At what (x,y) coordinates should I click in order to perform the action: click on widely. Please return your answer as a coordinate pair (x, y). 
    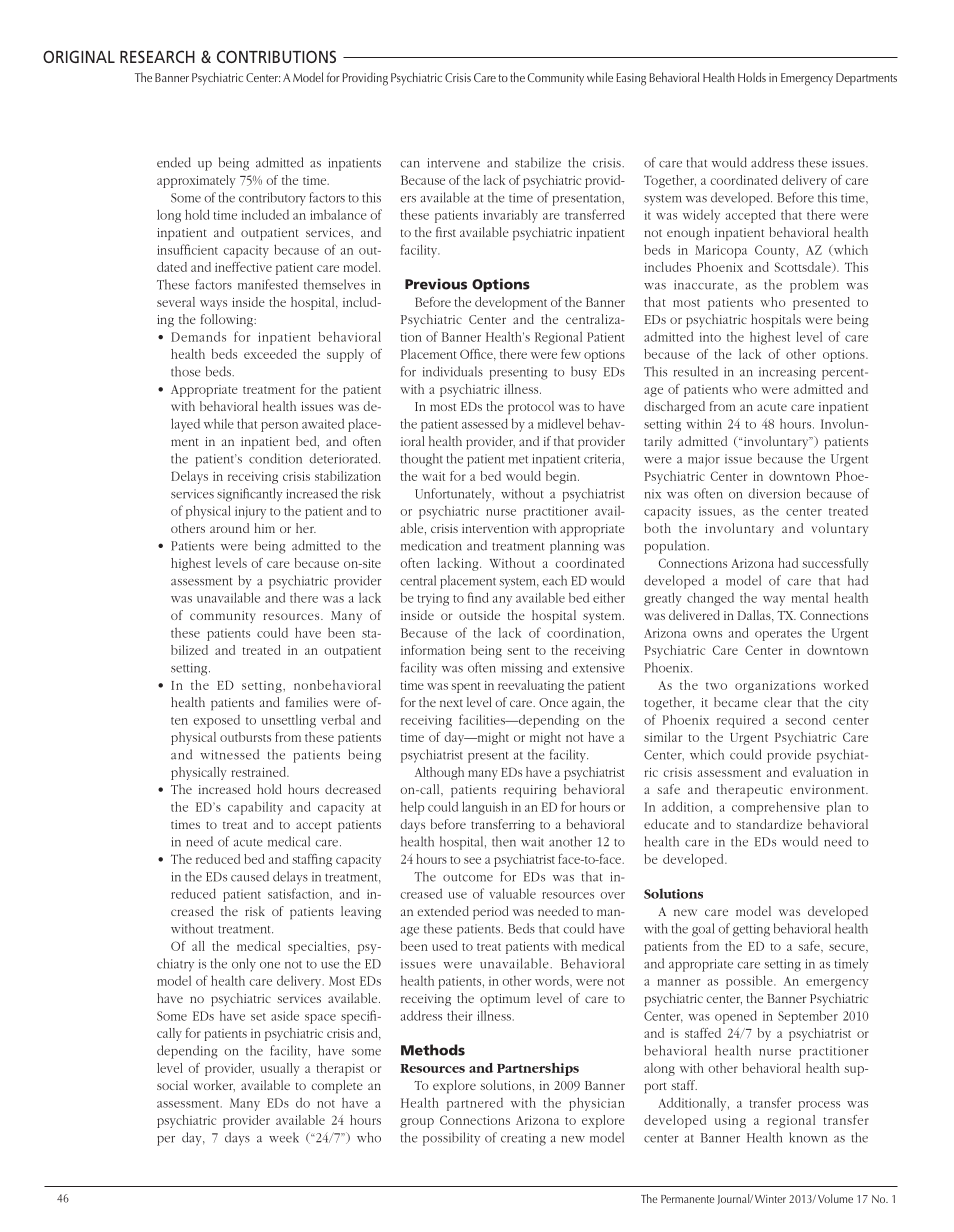
    Looking at the image, I should click on (701, 216).
